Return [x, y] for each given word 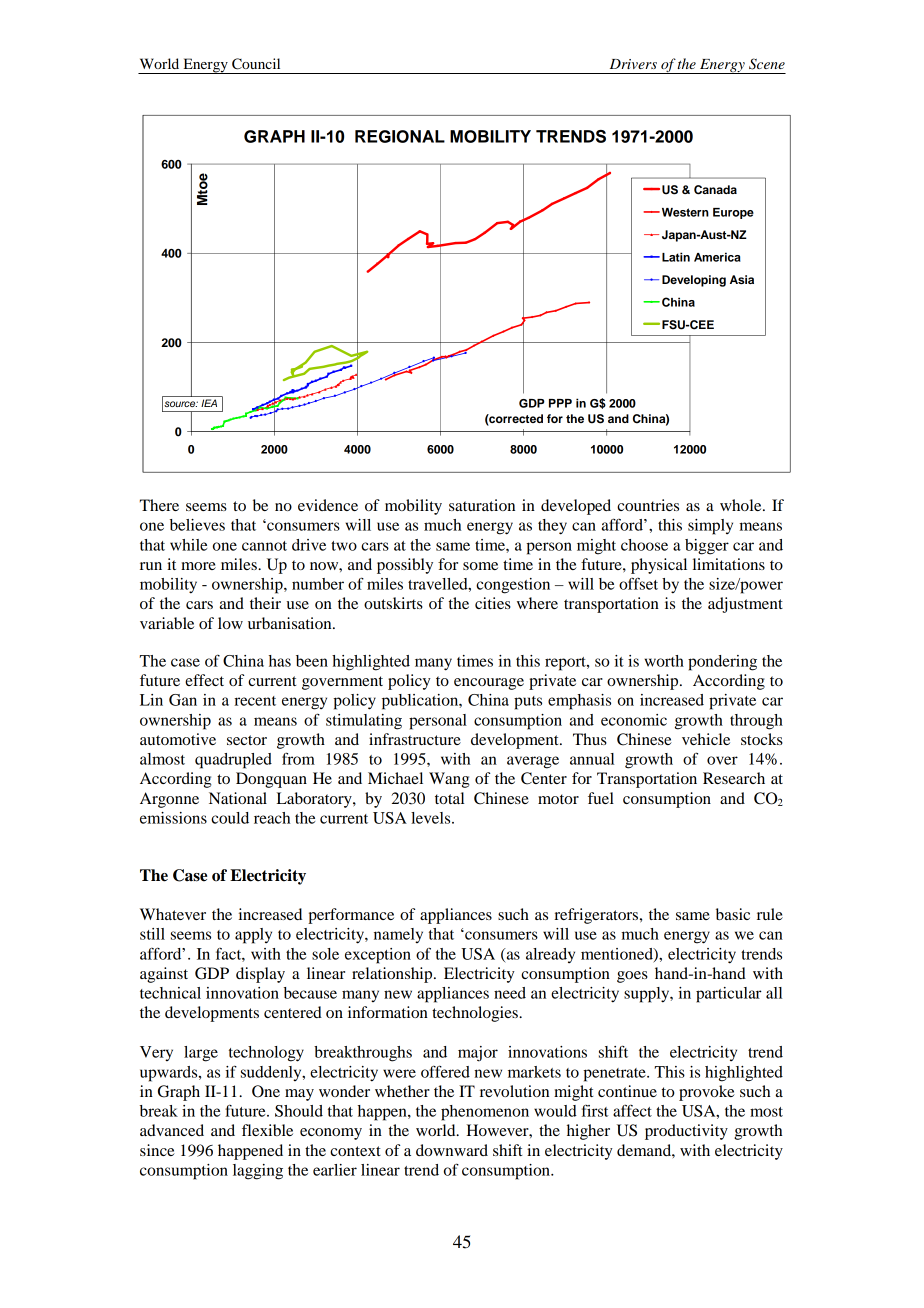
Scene [767, 64]
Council [256, 64]
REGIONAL [400, 136]
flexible [267, 1130]
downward [452, 1150]
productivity [686, 1132]
